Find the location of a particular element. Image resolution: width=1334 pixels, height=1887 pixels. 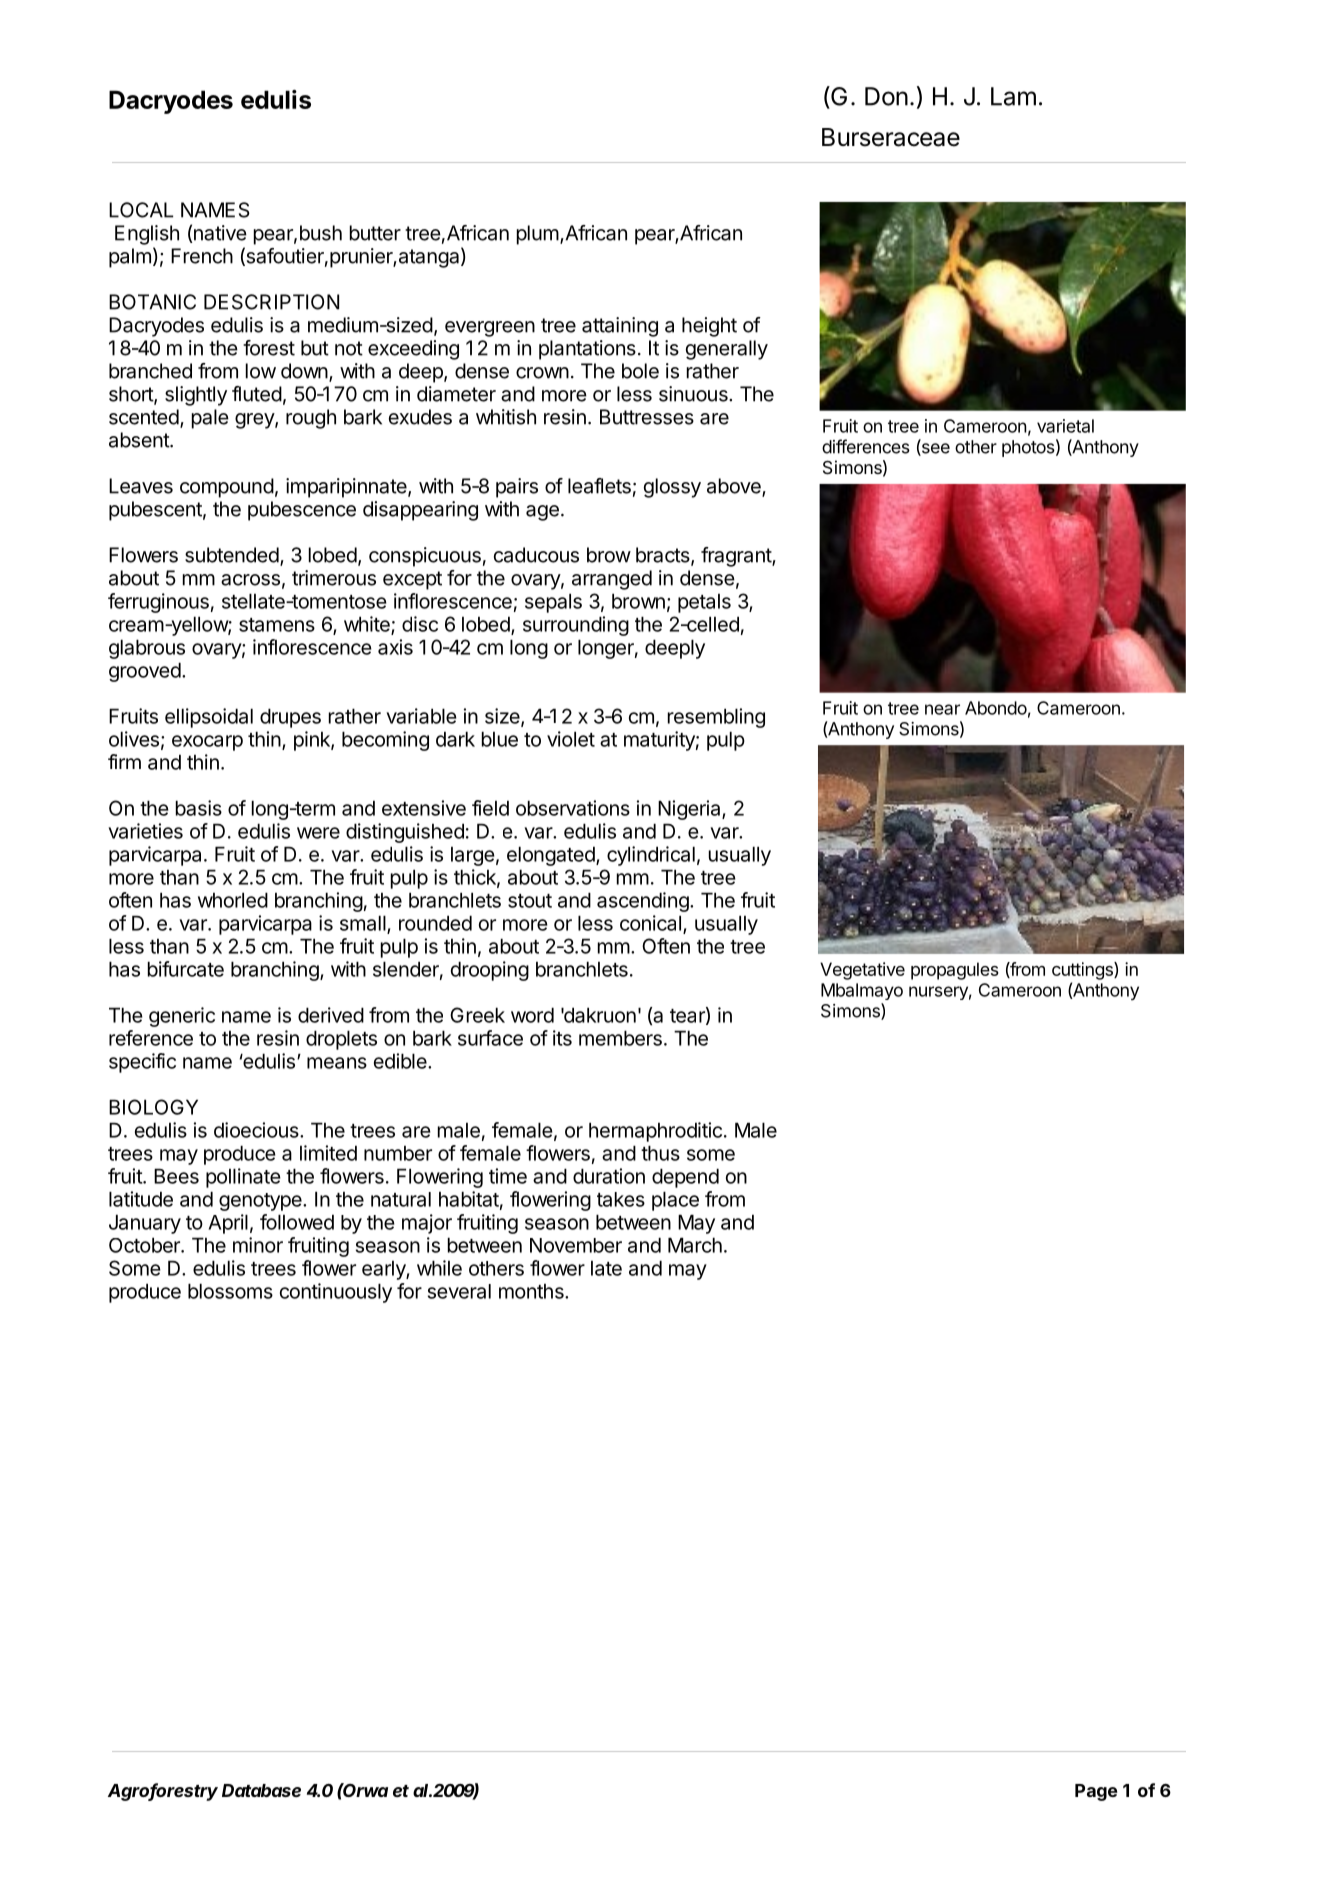

whorled is located at coordinates (233, 900).
